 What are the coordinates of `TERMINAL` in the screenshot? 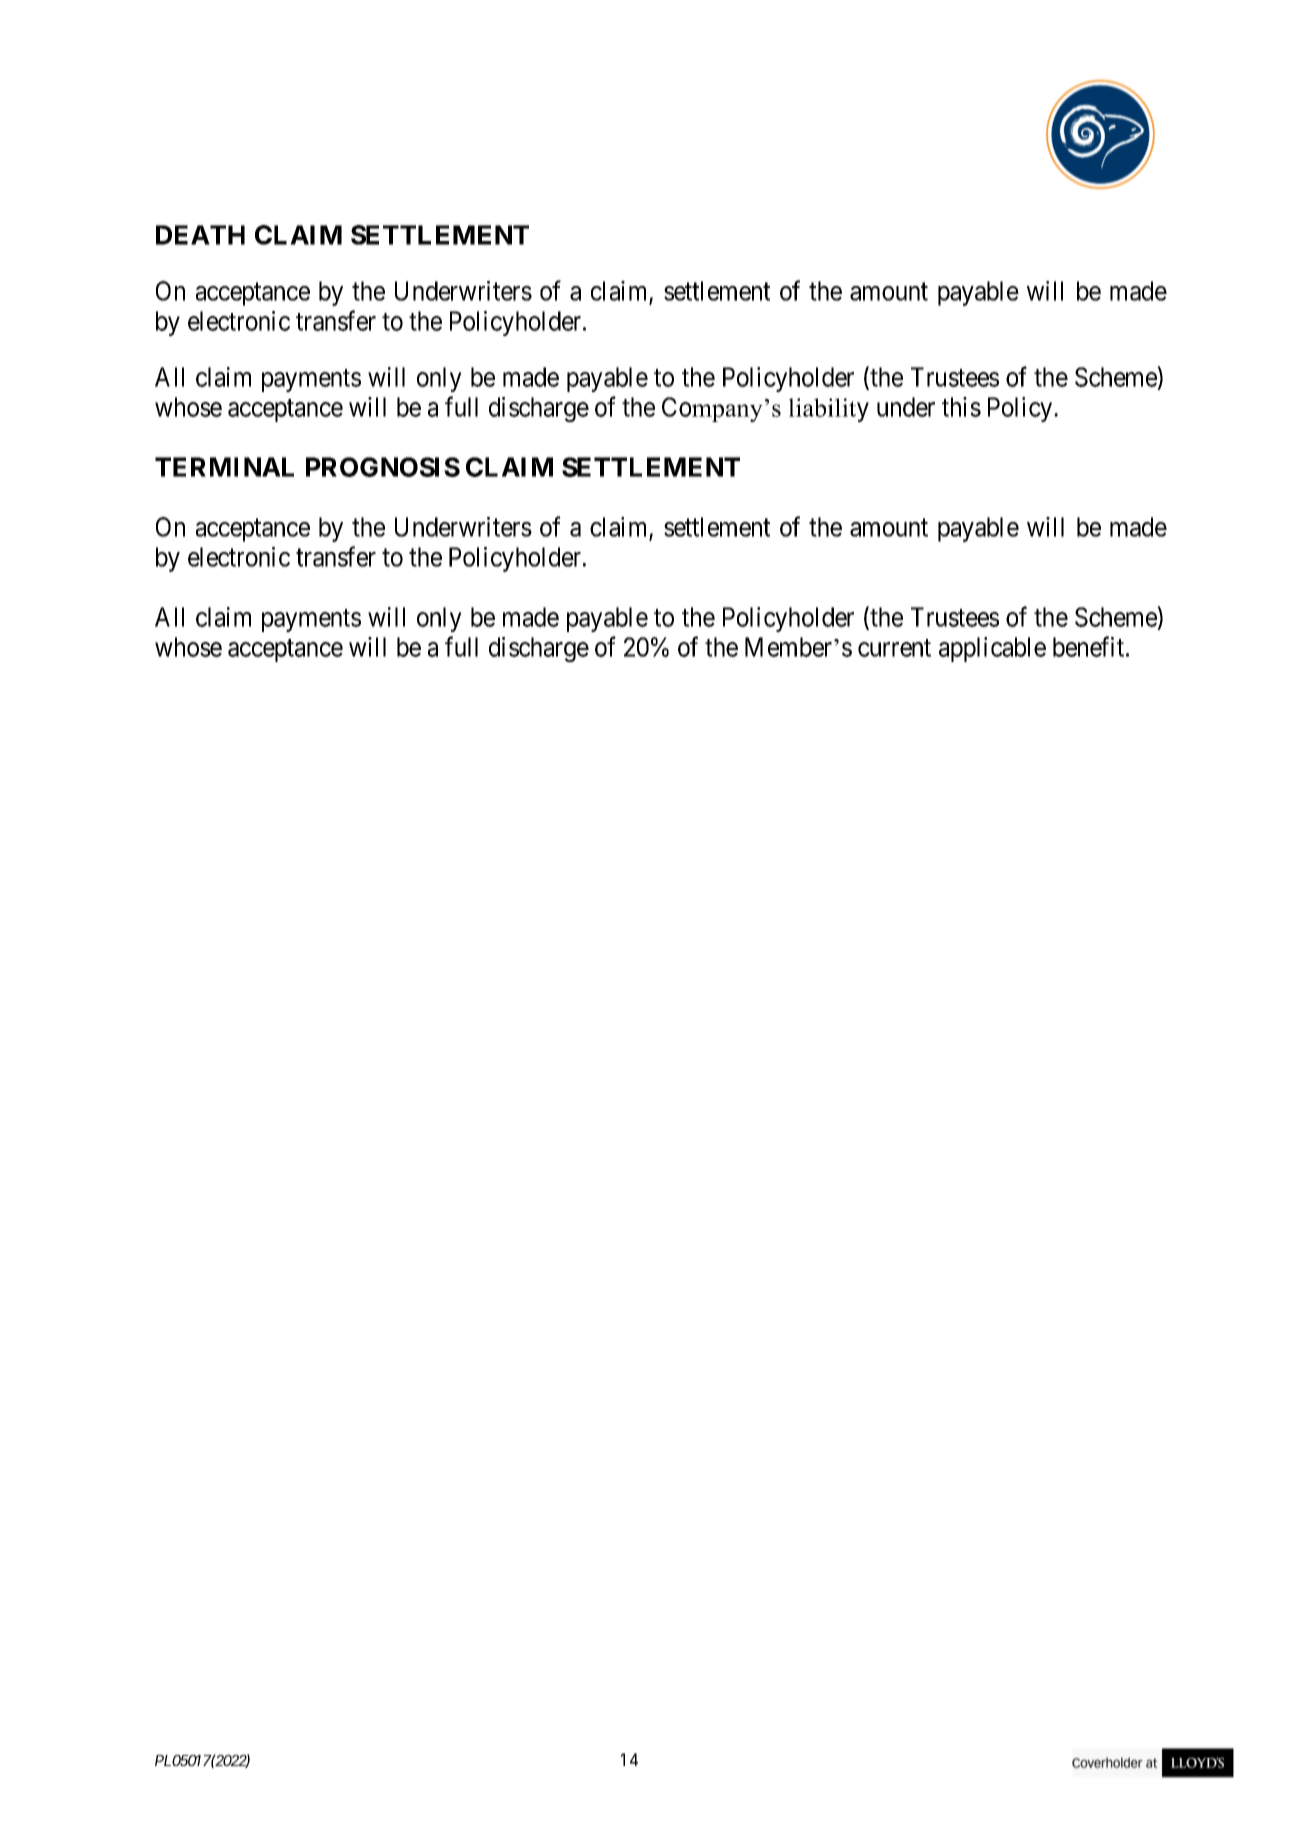 It's located at (224, 467).
